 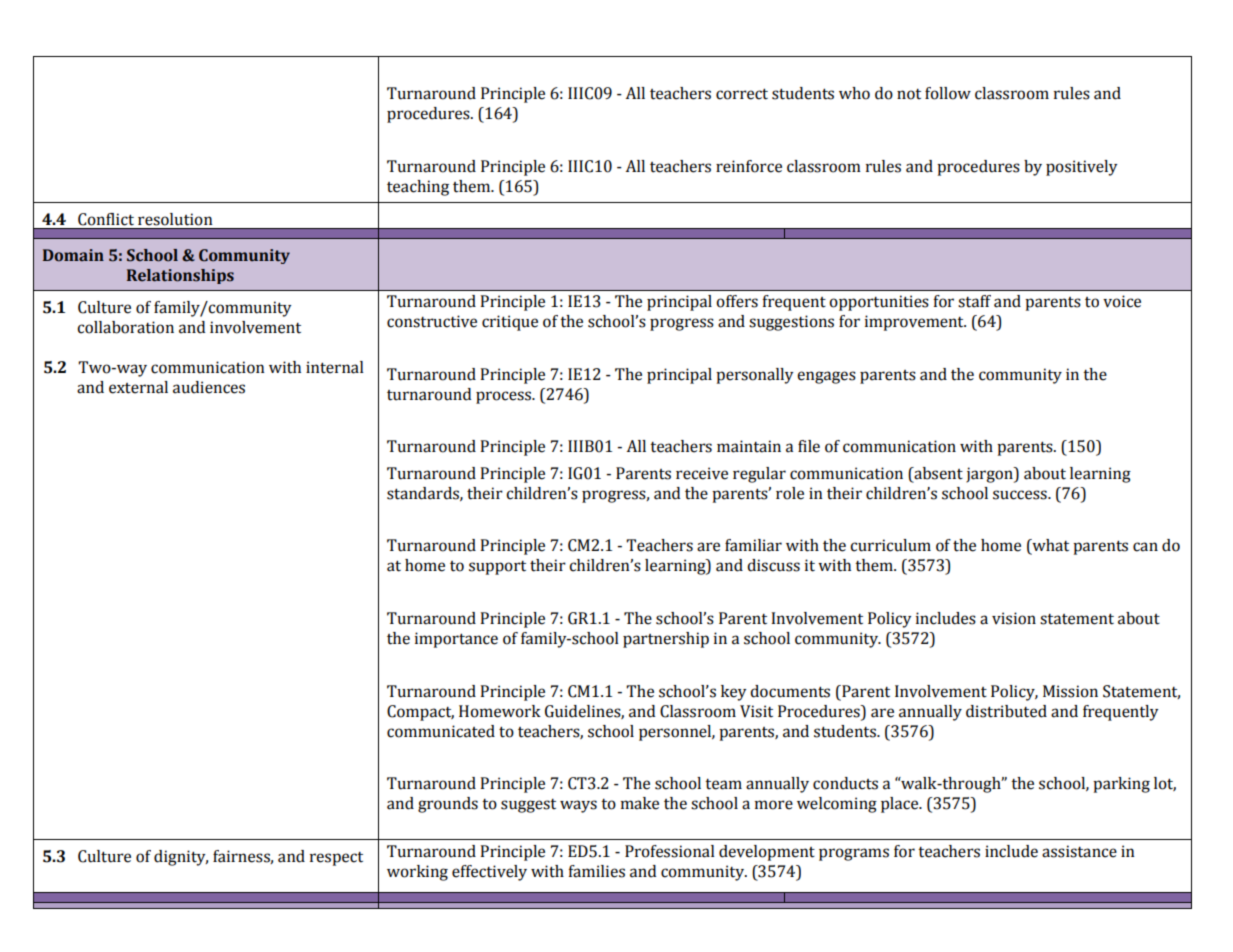 I want to click on follow, so click(x=948, y=93).
